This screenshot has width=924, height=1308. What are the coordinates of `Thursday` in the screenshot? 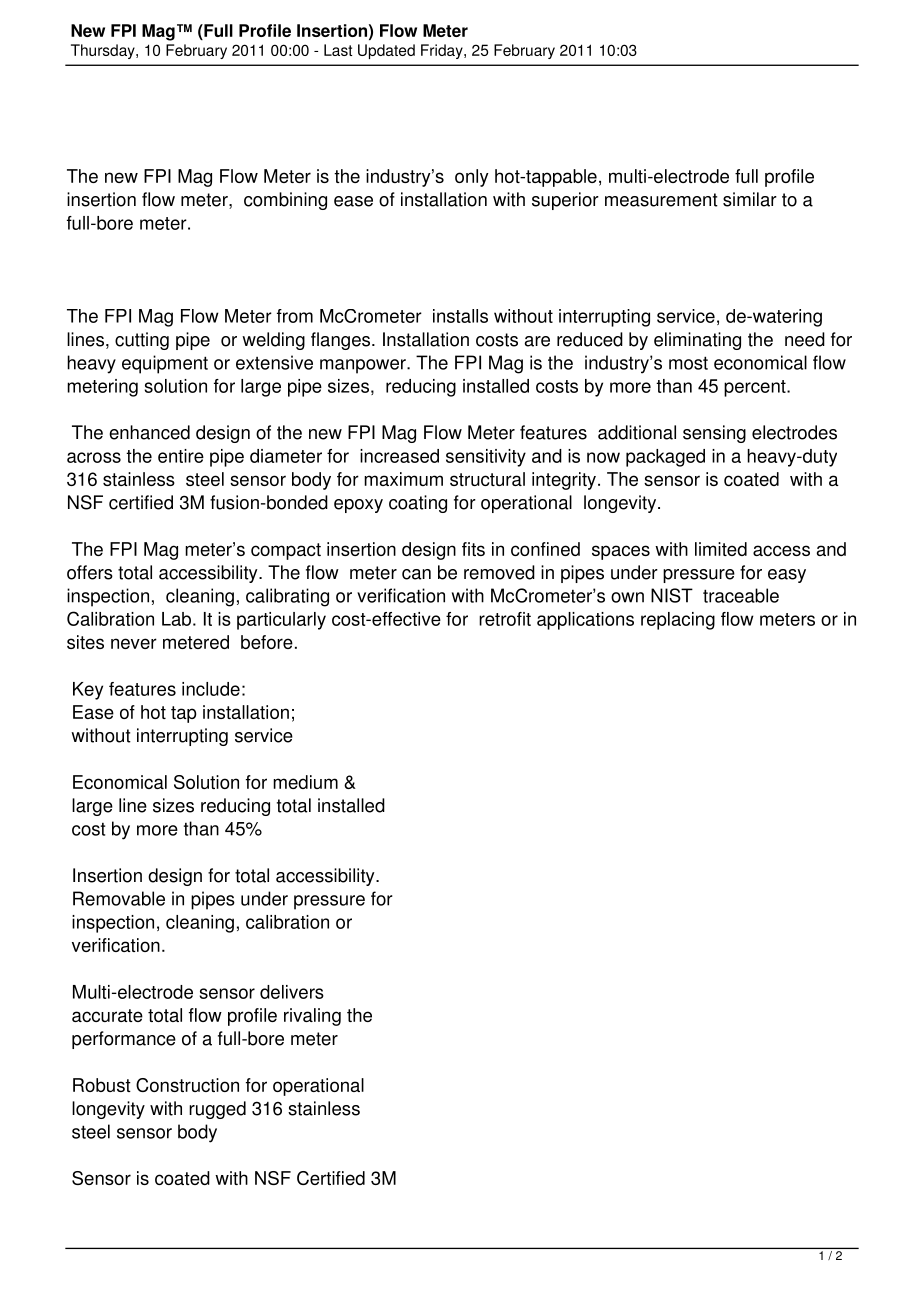 It's located at (104, 51).
